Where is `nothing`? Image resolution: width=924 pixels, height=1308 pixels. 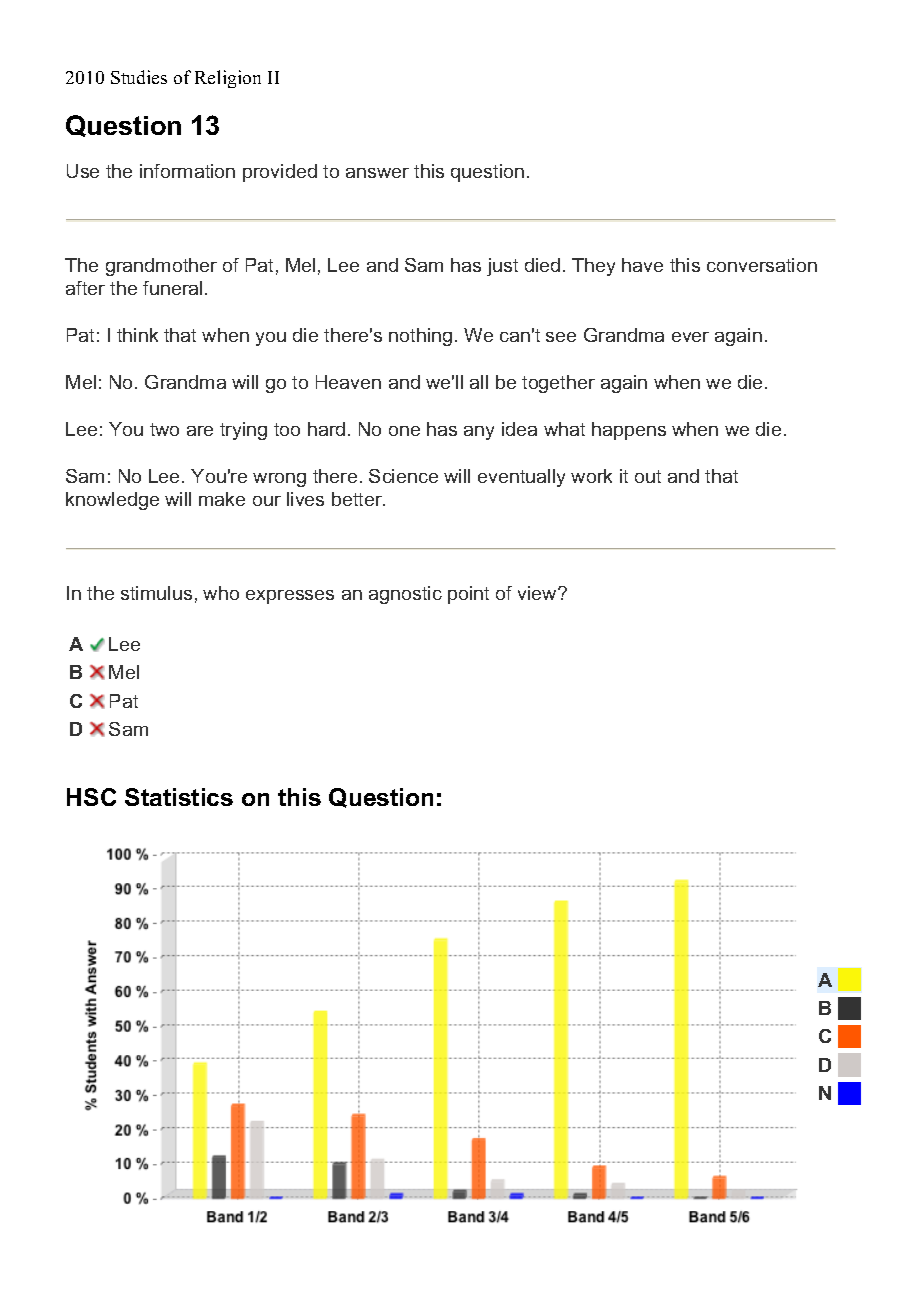 nothing is located at coordinates (420, 337).
